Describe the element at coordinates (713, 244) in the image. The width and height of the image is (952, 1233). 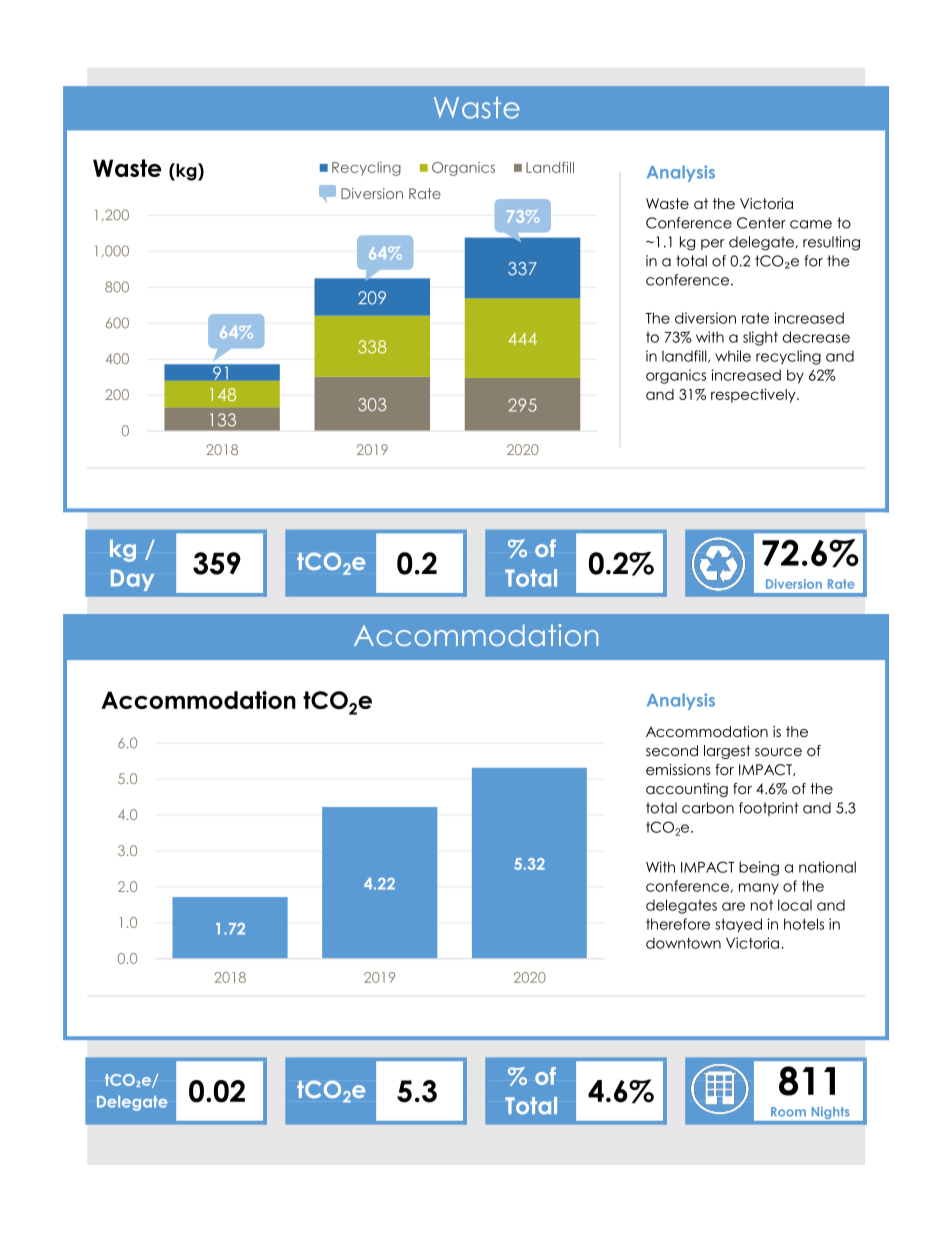
I see `per` at that location.
